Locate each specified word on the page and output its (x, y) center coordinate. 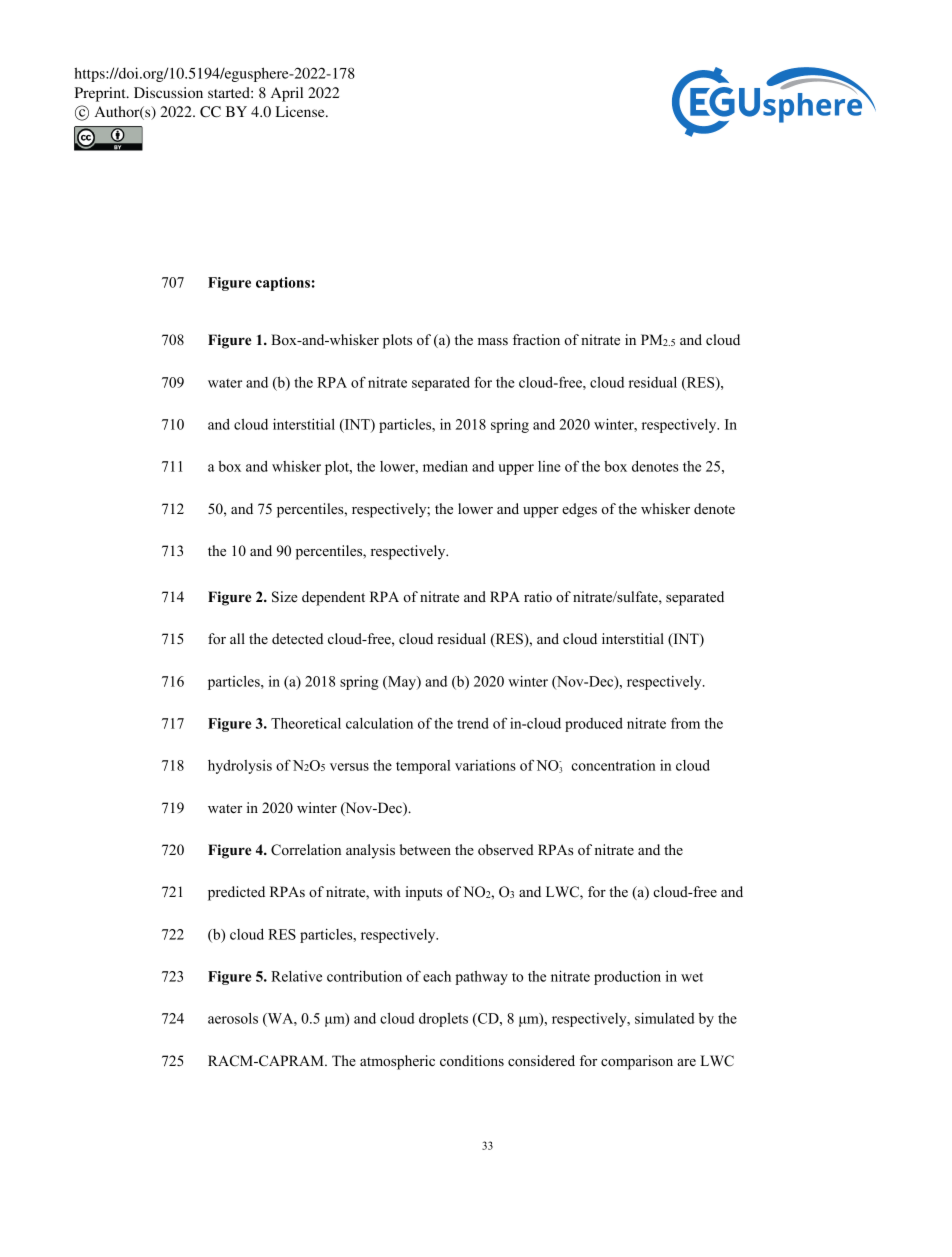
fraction (536, 339)
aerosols (233, 1018)
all (237, 638)
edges (579, 510)
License (301, 111)
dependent (333, 598)
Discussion (168, 92)
